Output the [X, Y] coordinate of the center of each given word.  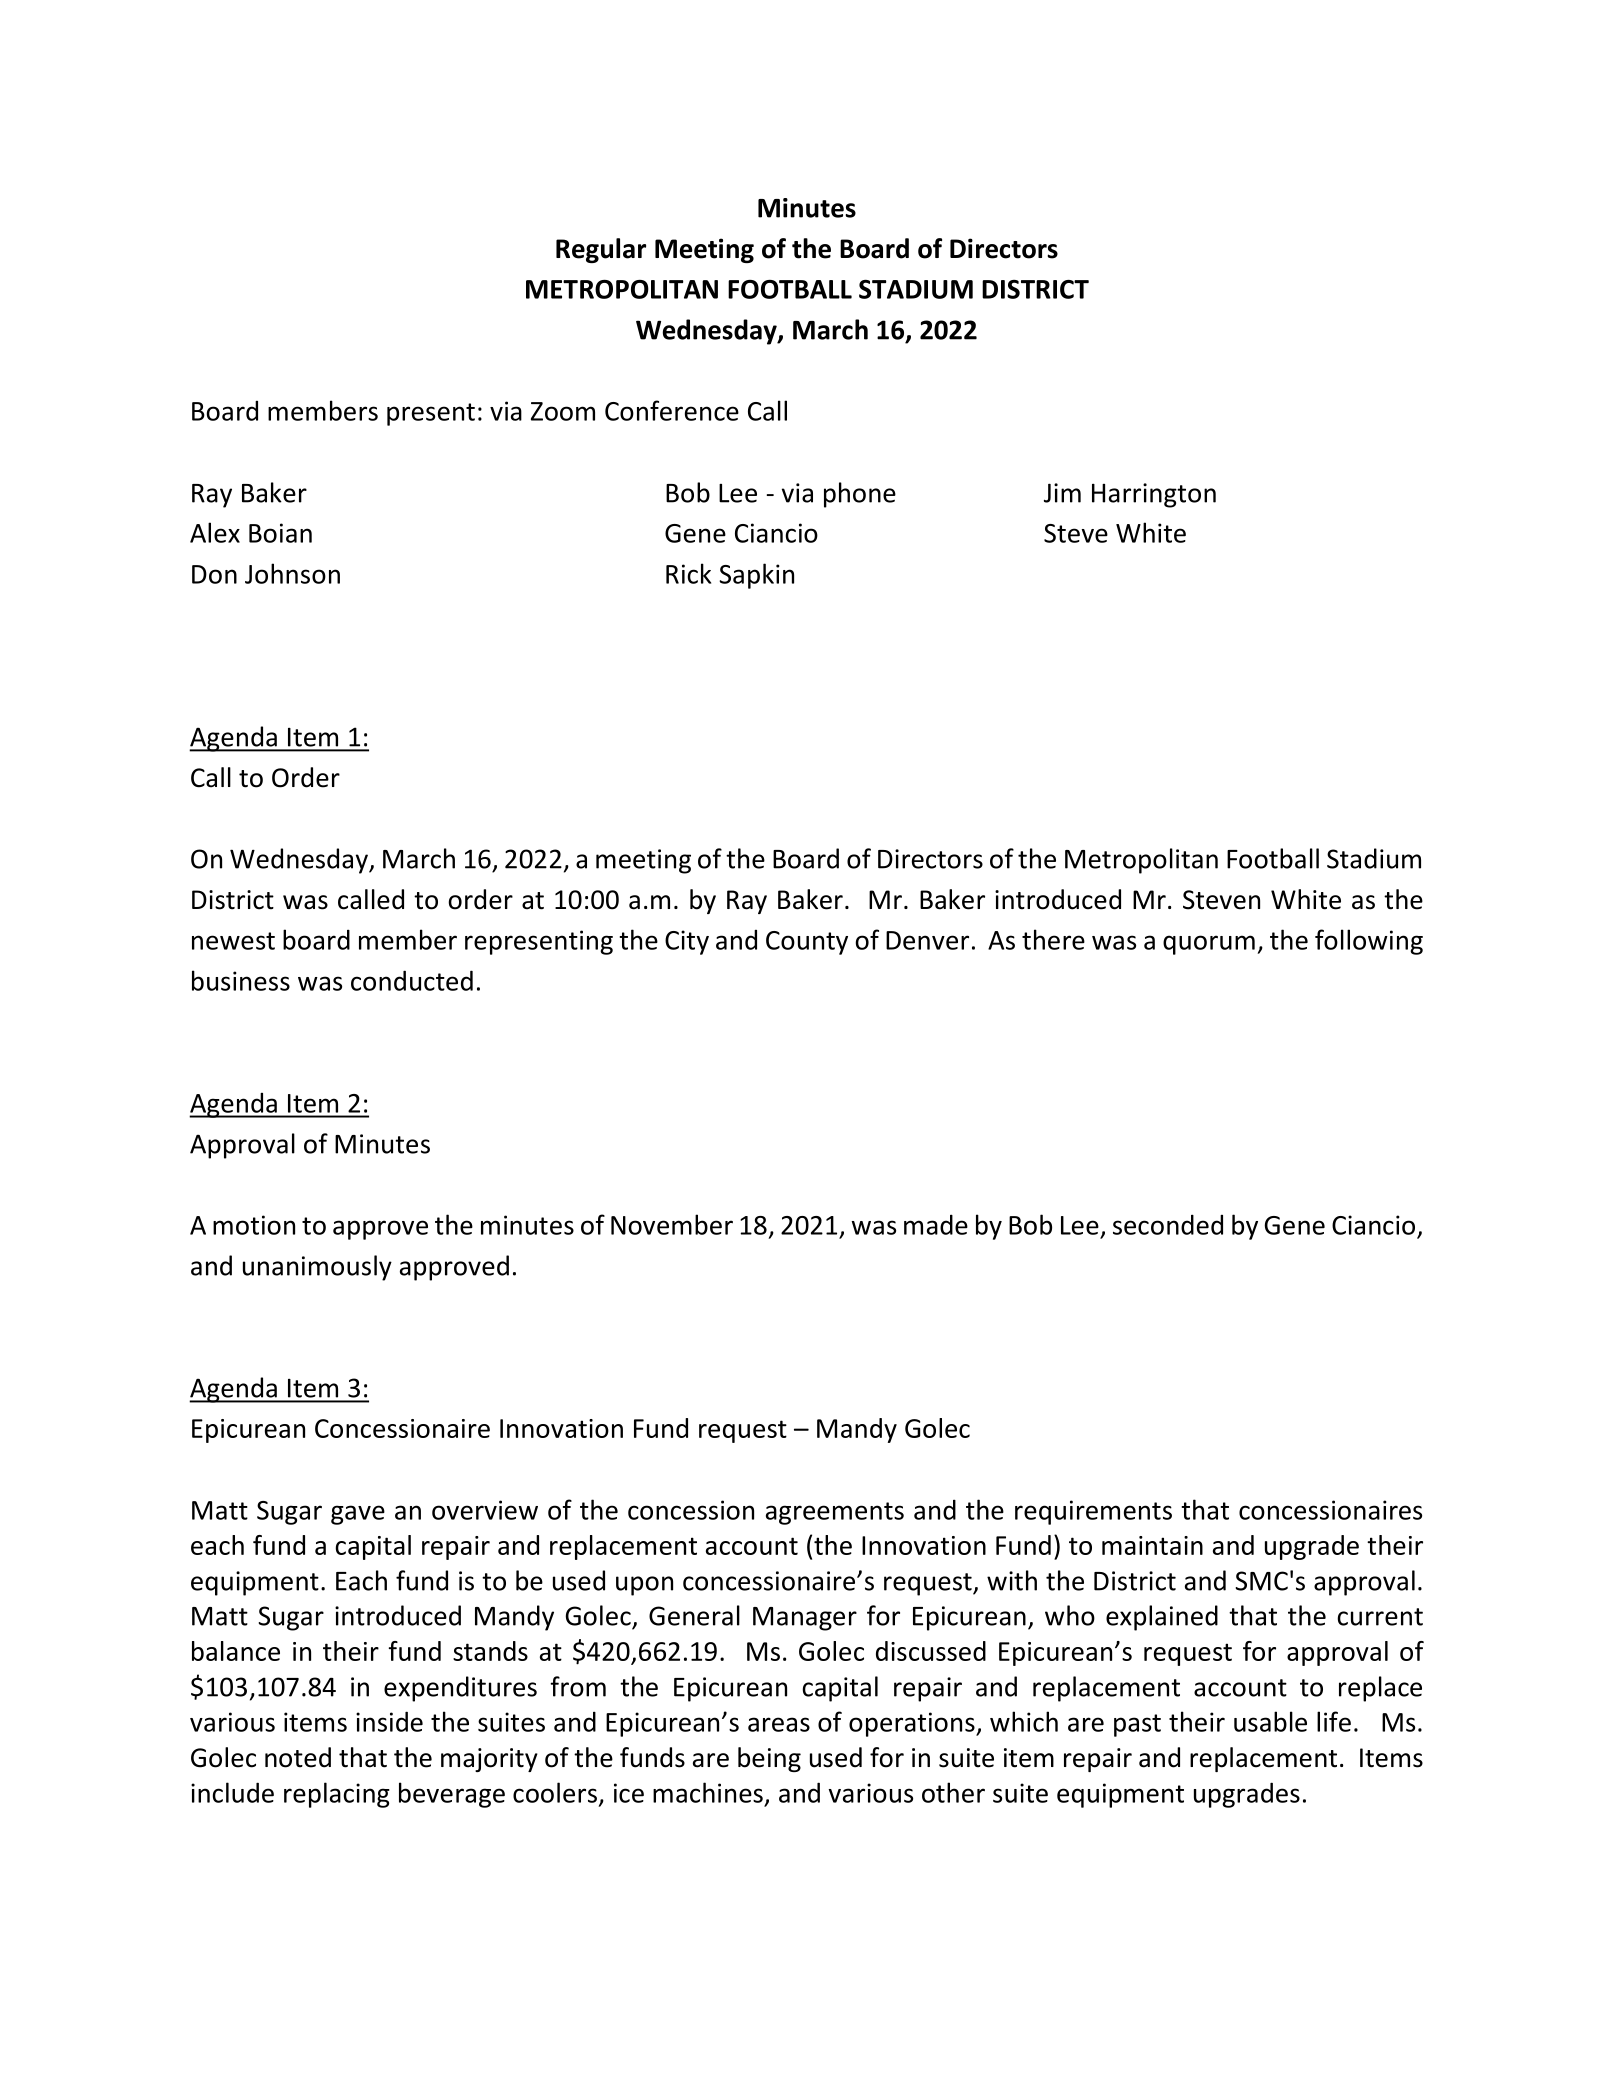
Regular [601, 250]
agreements [835, 1513]
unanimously [317, 1268]
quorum [1209, 945]
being [769, 1759]
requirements [1093, 1512]
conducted [412, 980]
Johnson [292, 573]
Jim [1062, 493]
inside [389, 1721]
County [807, 943]
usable [1270, 1721]
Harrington [1154, 495]
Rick [688, 573]
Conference [672, 410]
